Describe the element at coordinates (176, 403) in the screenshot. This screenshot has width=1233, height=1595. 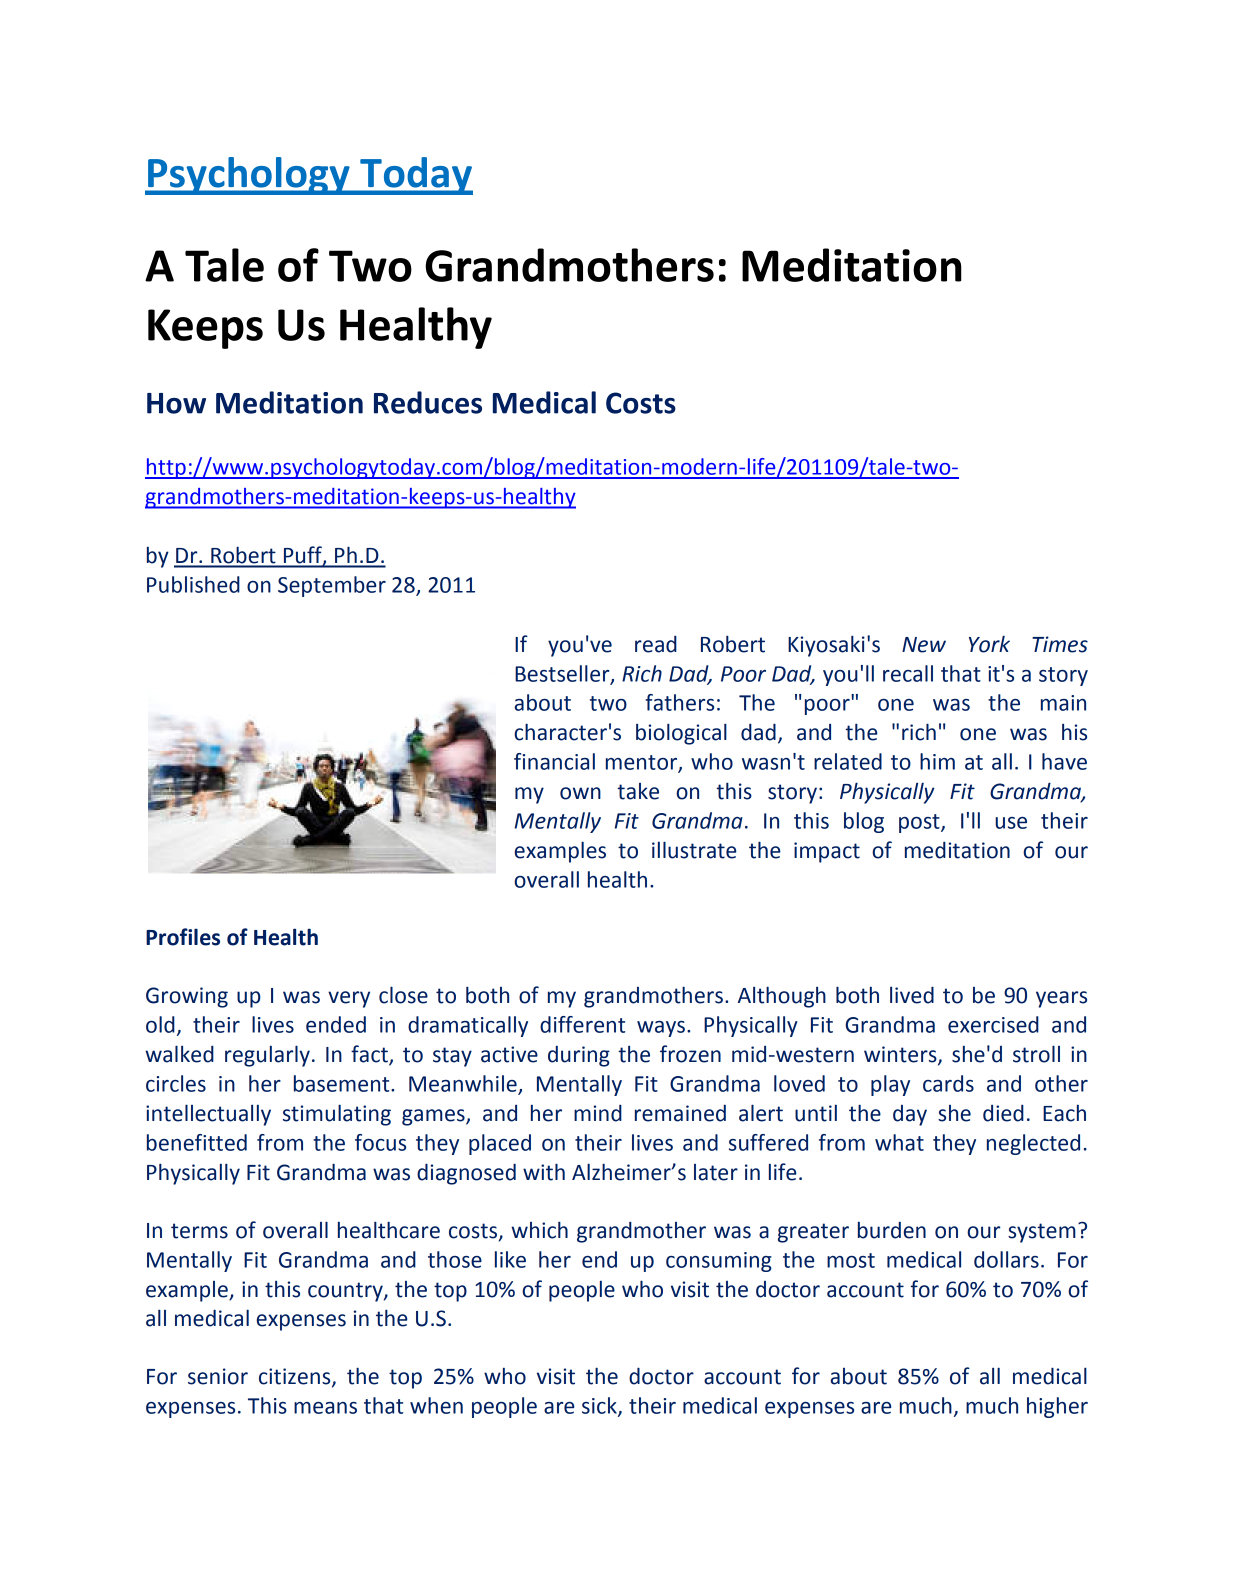
I see `How` at that location.
